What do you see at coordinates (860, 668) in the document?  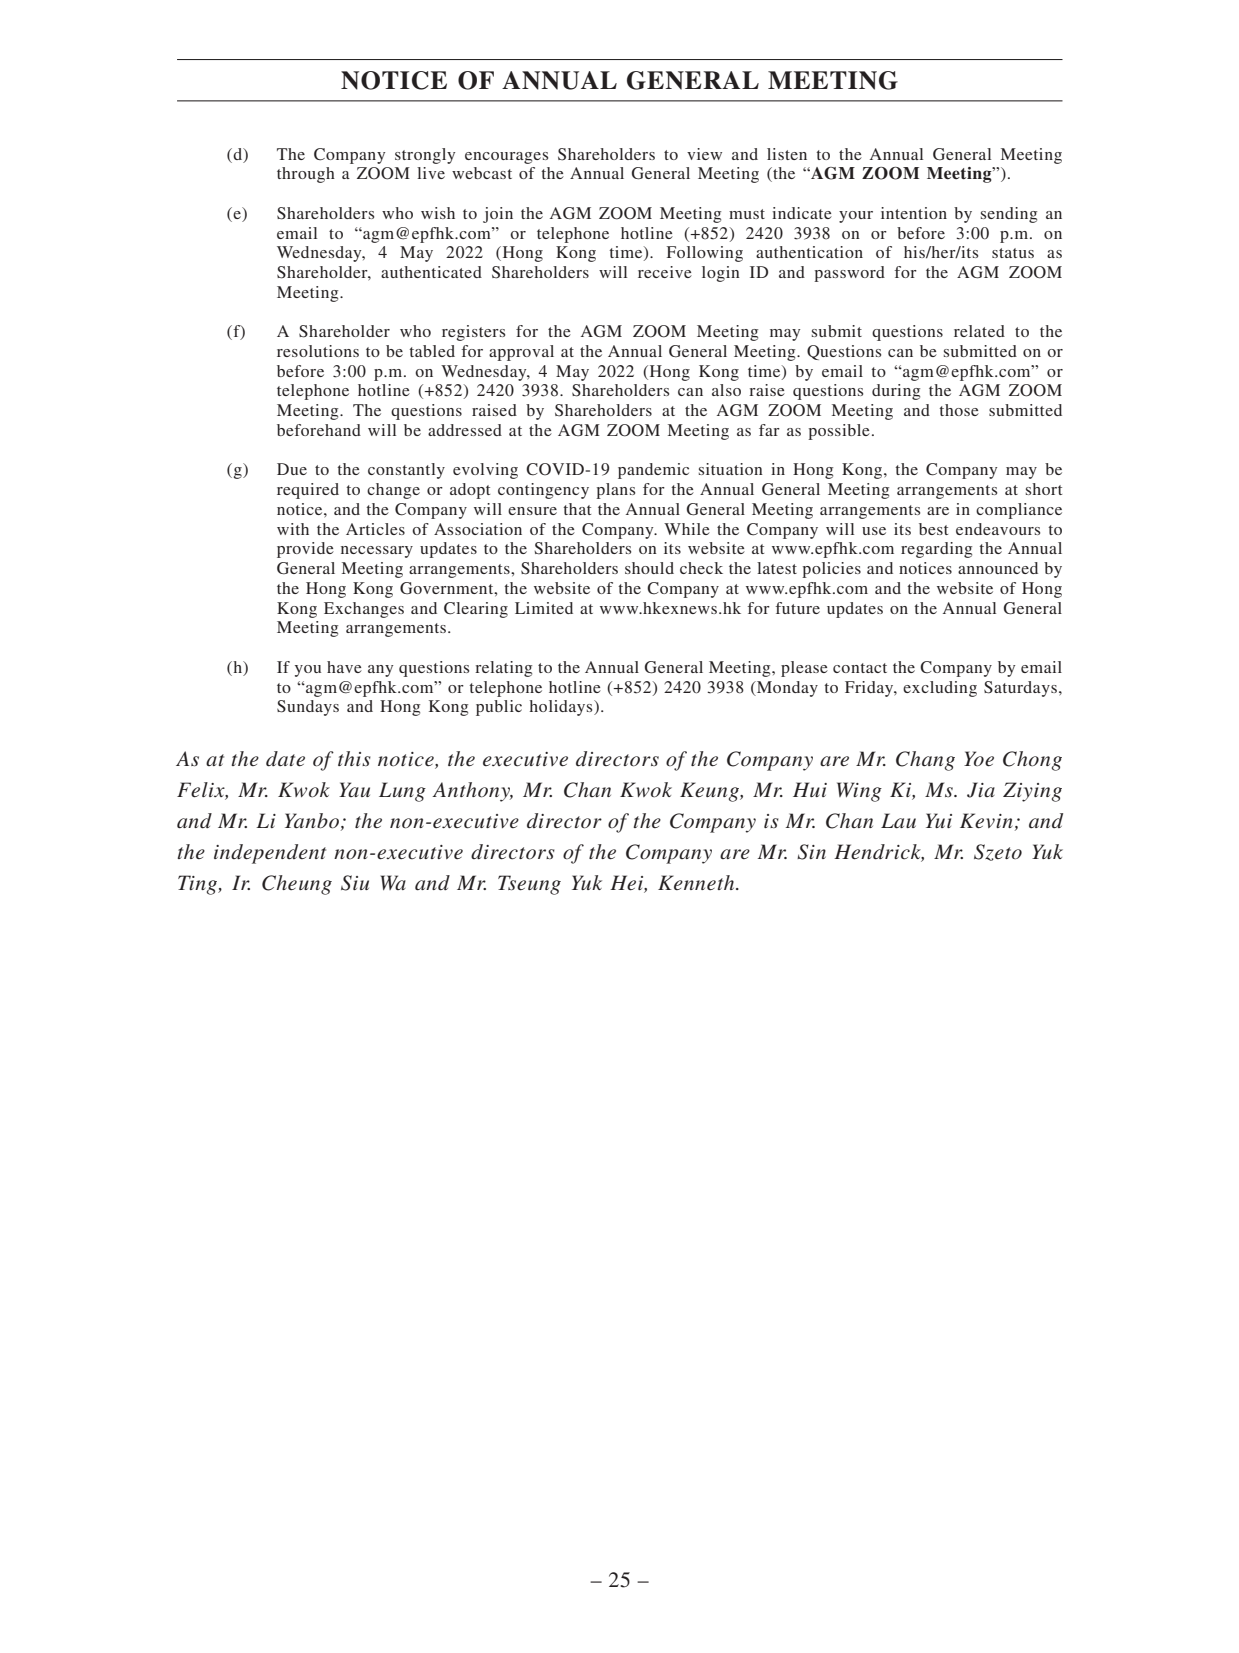 I see `contact` at bounding box center [860, 668].
